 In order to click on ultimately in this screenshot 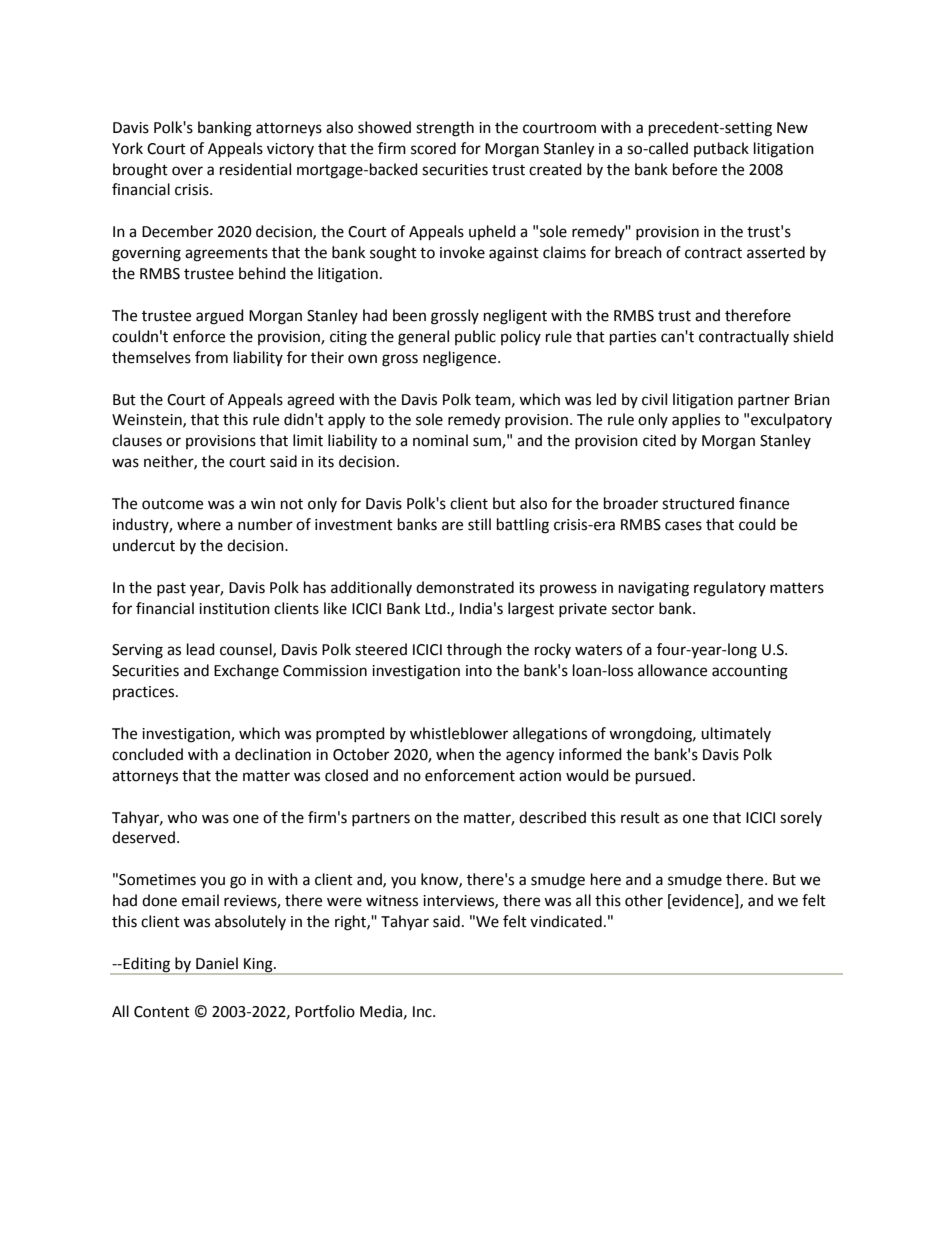, I will do `click(736, 734)`.
